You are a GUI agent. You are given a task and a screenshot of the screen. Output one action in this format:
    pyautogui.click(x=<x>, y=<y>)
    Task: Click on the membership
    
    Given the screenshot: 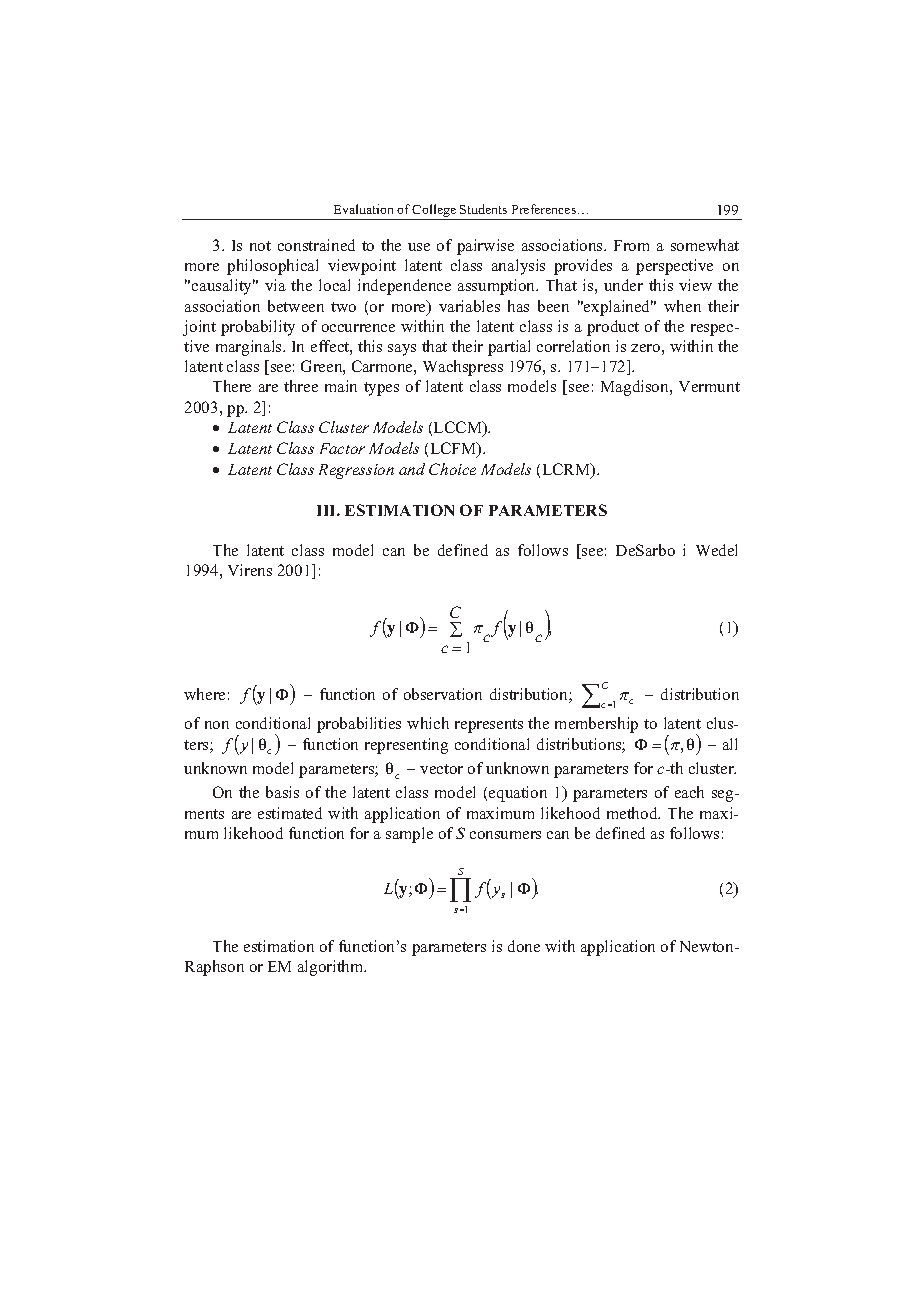 What is the action you would take?
    pyautogui.click(x=596, y=725)
